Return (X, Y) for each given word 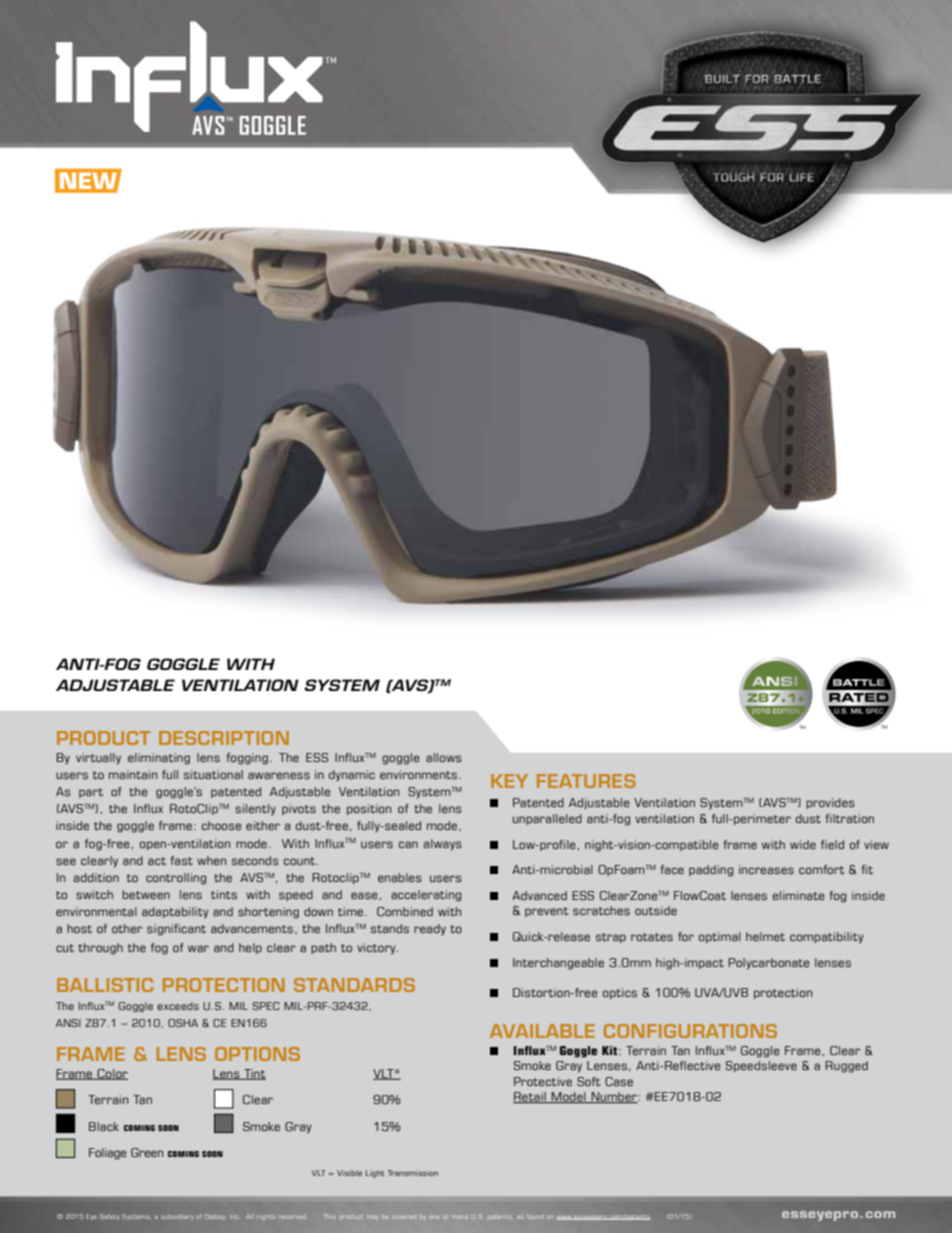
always (442, 845)
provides (830, 803)
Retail (530, 1097)
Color (111, 1074)
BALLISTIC (105, 985)
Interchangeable (558, 964)
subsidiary (177, 1217)
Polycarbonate (768, 964)
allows (443, 757)
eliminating (159, 759)
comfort (821, 869)
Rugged (846, 1067)
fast (182, 860)
